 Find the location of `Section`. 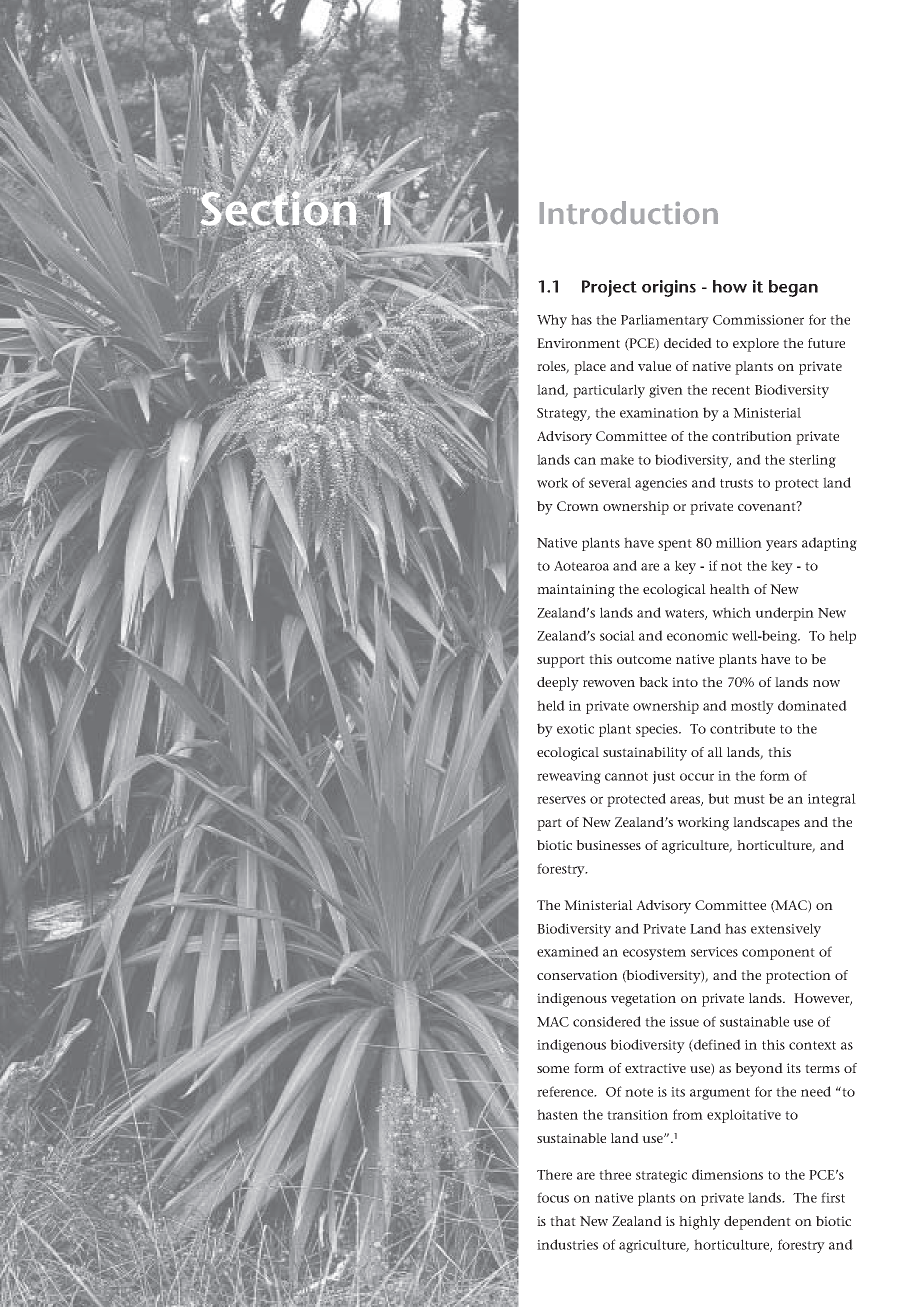

Section is located at coordinates (278, 208).
